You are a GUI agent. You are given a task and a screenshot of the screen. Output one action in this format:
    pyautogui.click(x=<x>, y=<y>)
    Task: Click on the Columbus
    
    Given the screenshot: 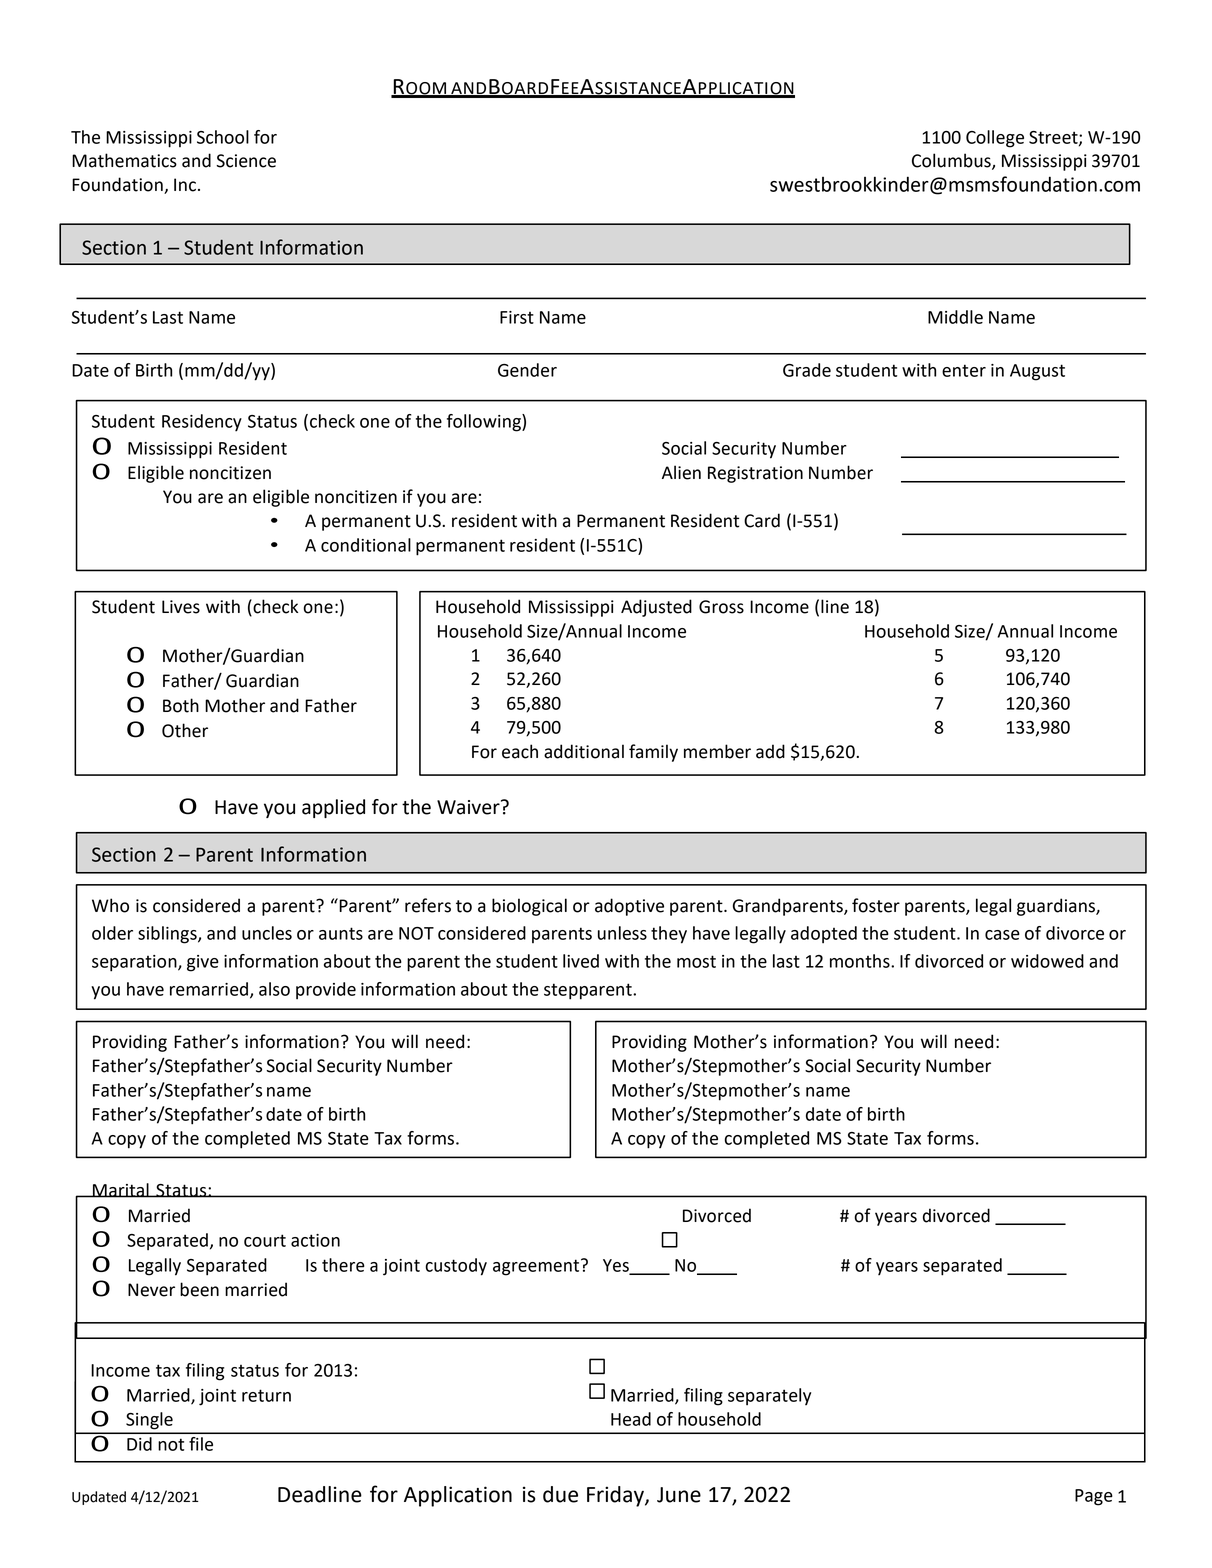 What is the action you would take?
    pyautogui.click(x=952, y=161)
